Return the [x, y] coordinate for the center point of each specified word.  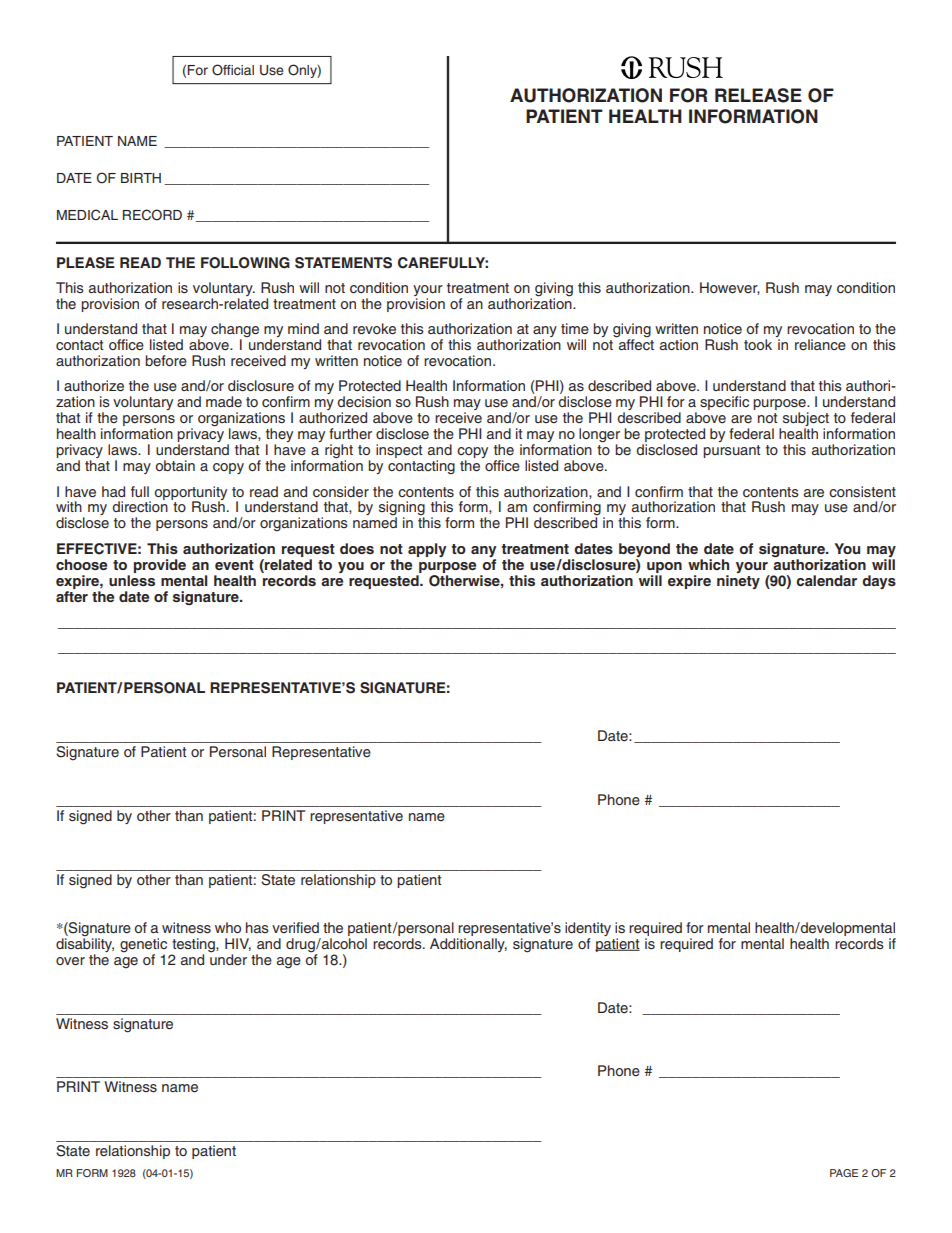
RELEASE [758, 95]
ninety [738, 580]
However [730, 288]
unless [132, 580]
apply [427, 550]
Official [233, 70]
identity [588, 929]
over [70, 961]
